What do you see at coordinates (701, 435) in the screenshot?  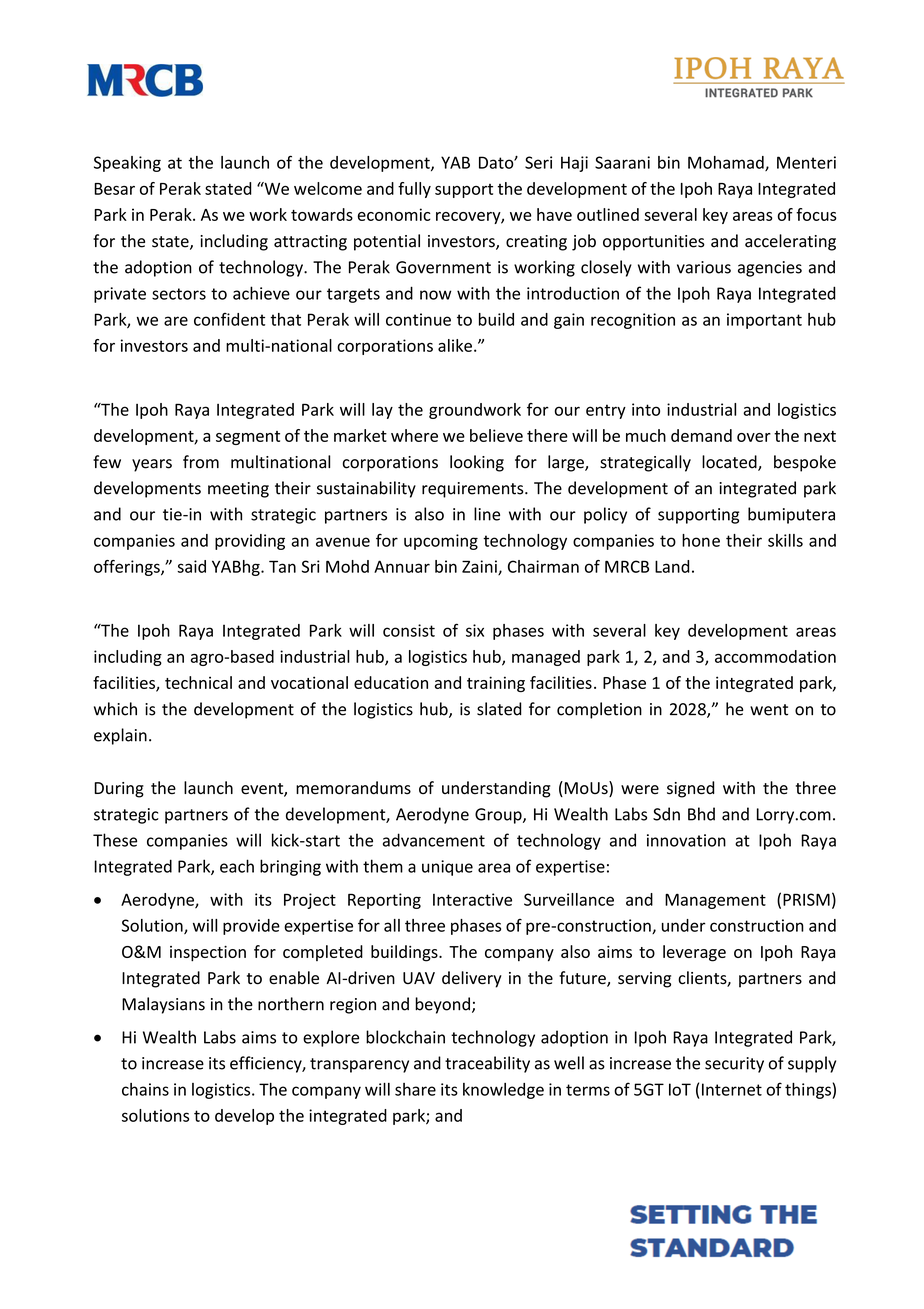 I see `demand` at bounding box center [701, 435].
